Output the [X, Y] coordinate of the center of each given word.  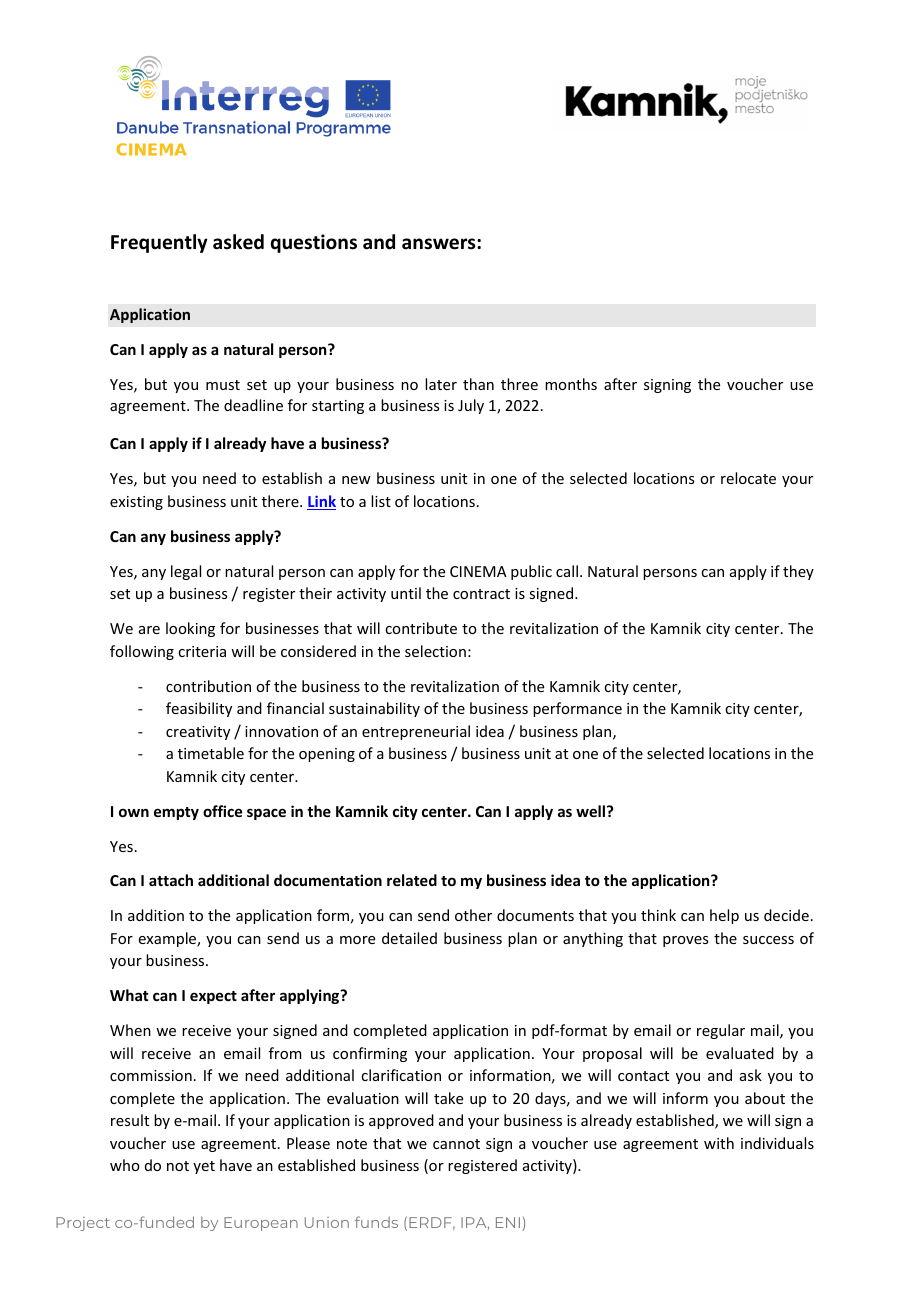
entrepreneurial [416, 732]
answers [440, 244]
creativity [198, 733]
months [571, 384]
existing [136, 503]
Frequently [159, 243]
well [590, 811]
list [381, 501]
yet [204, 1167]
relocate [748, 478]
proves [685, 941]
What [129, 995]
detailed [409, 938]
